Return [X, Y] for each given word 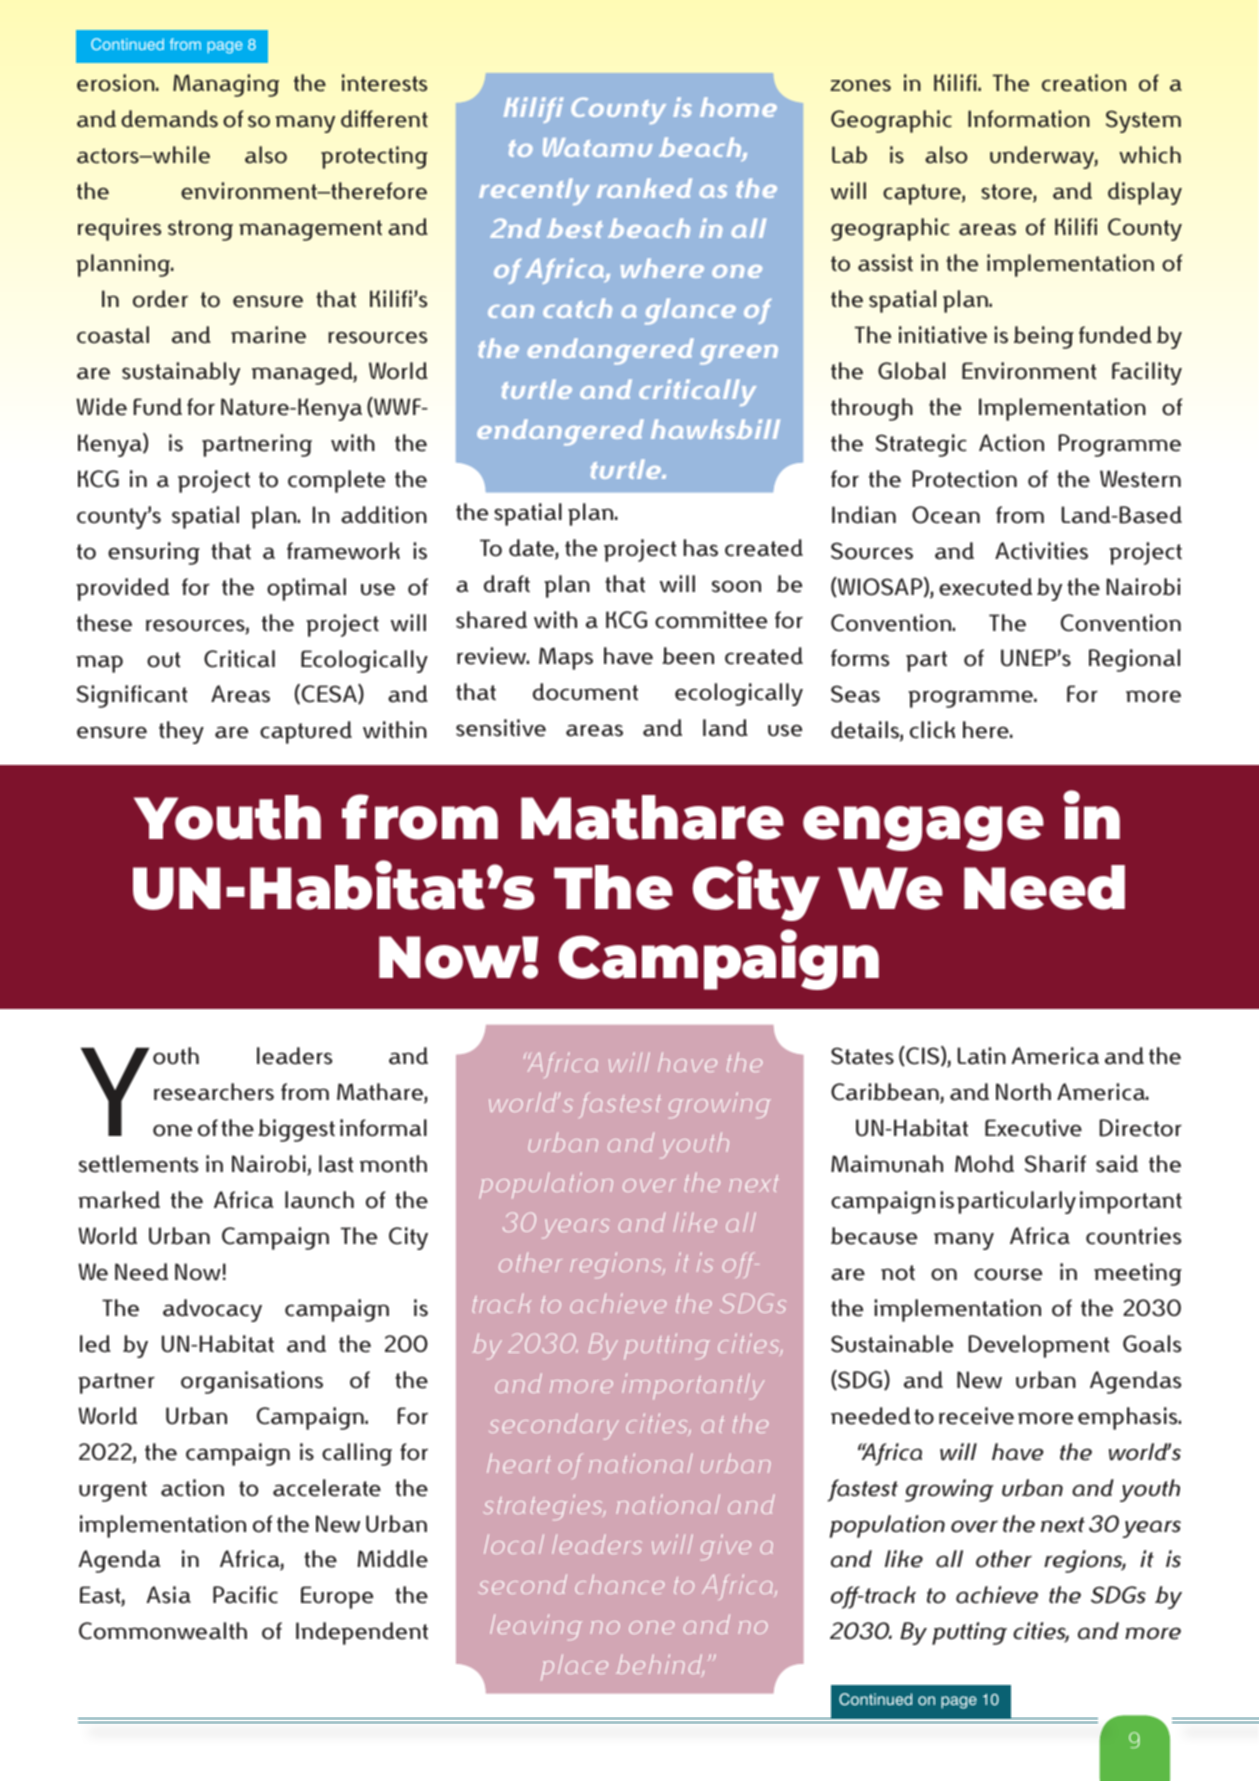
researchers [214, 1092]
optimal [306, 589]
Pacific [245, 1595]
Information [1029, 119]
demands [169, 119]
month [393, 1164]
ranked [644, 188]
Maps [566, 658]
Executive [1033, 1128]
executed [985, 587]
